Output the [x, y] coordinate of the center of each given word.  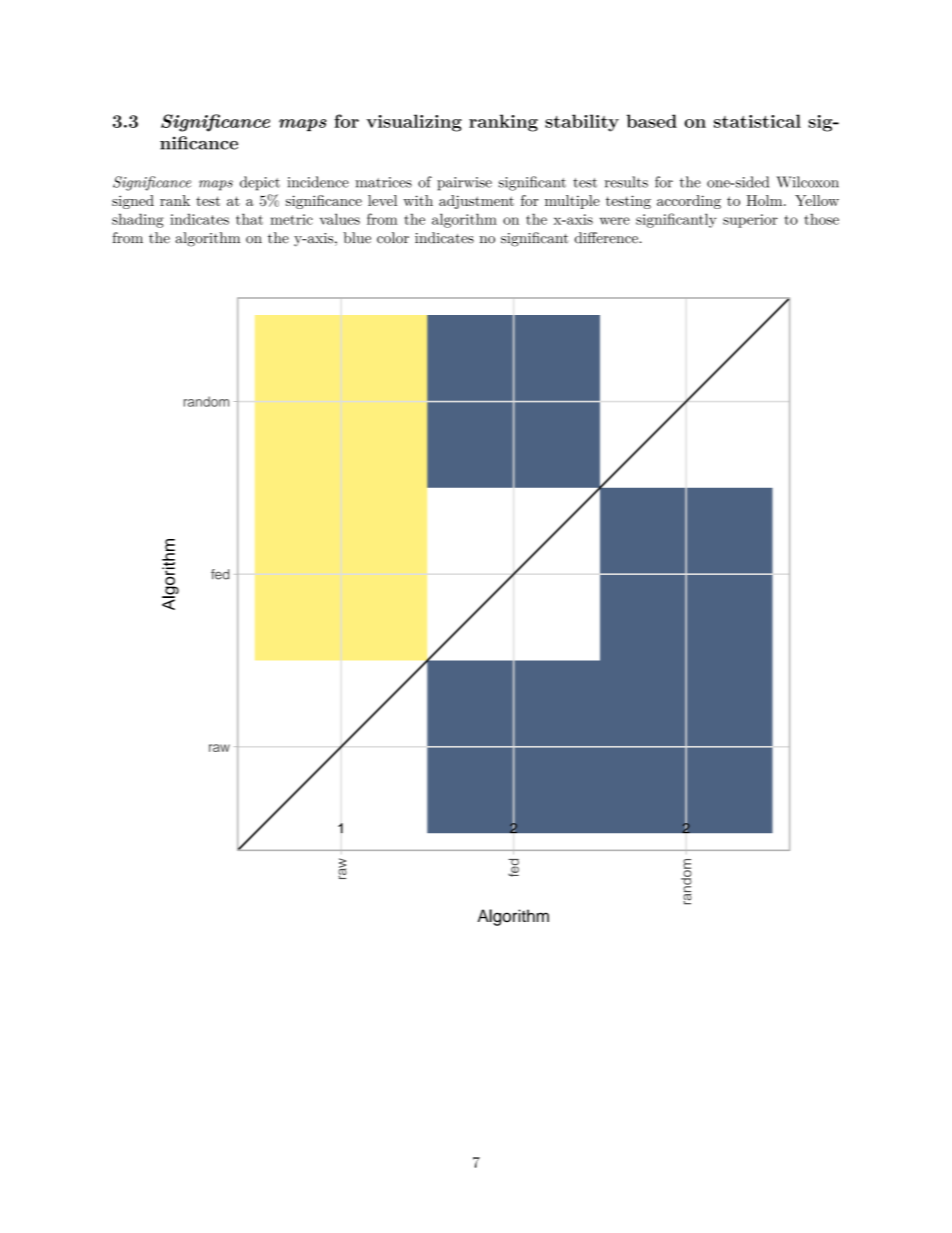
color [393, 238]
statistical [757, 121]
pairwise [464, 184]
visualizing [414, 123]
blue [357, 238]
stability [582, 123]
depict [260, 183]
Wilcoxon [807, 182]
